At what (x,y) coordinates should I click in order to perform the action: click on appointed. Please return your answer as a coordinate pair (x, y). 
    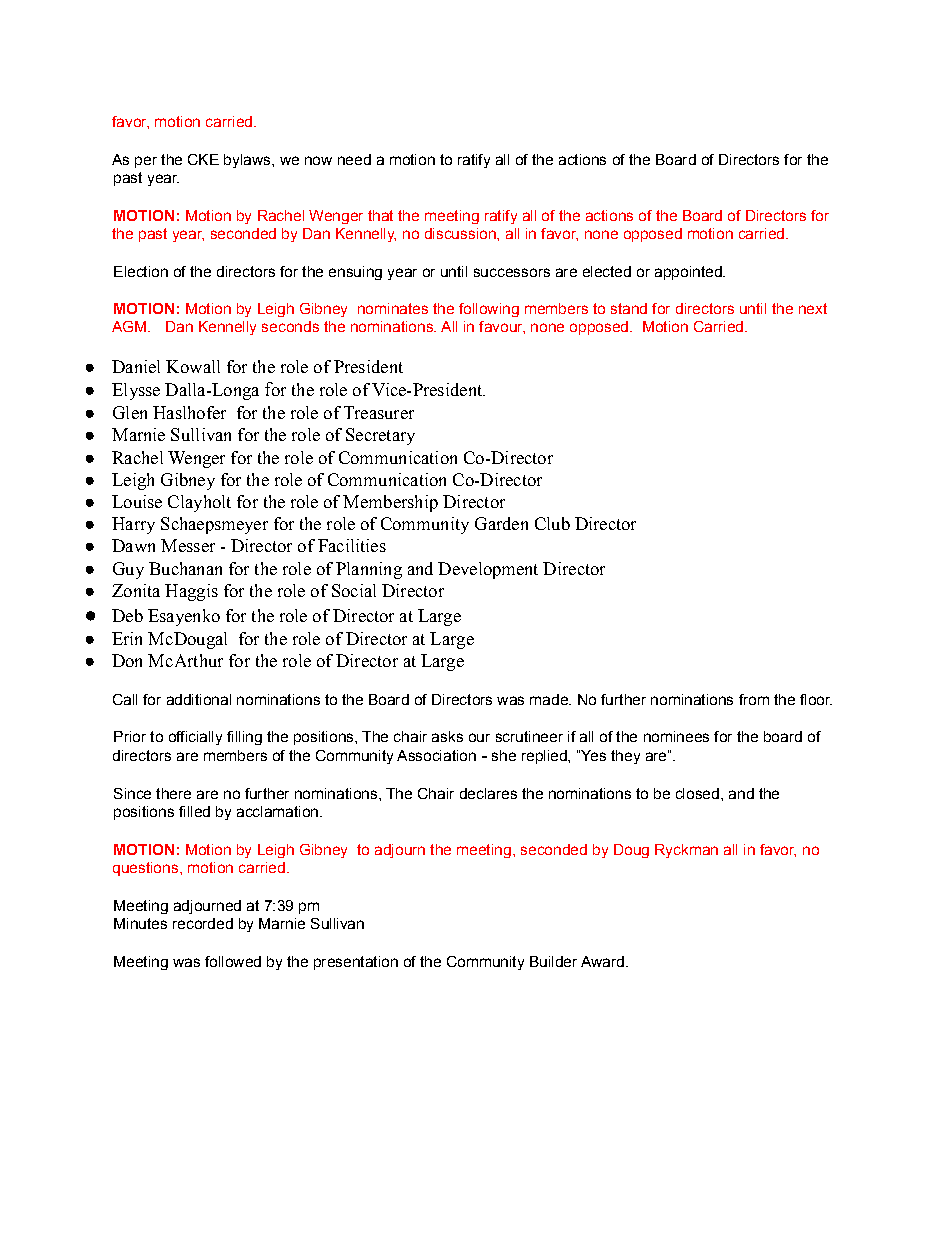
    Looking at the image, I should click on (689, 273).
